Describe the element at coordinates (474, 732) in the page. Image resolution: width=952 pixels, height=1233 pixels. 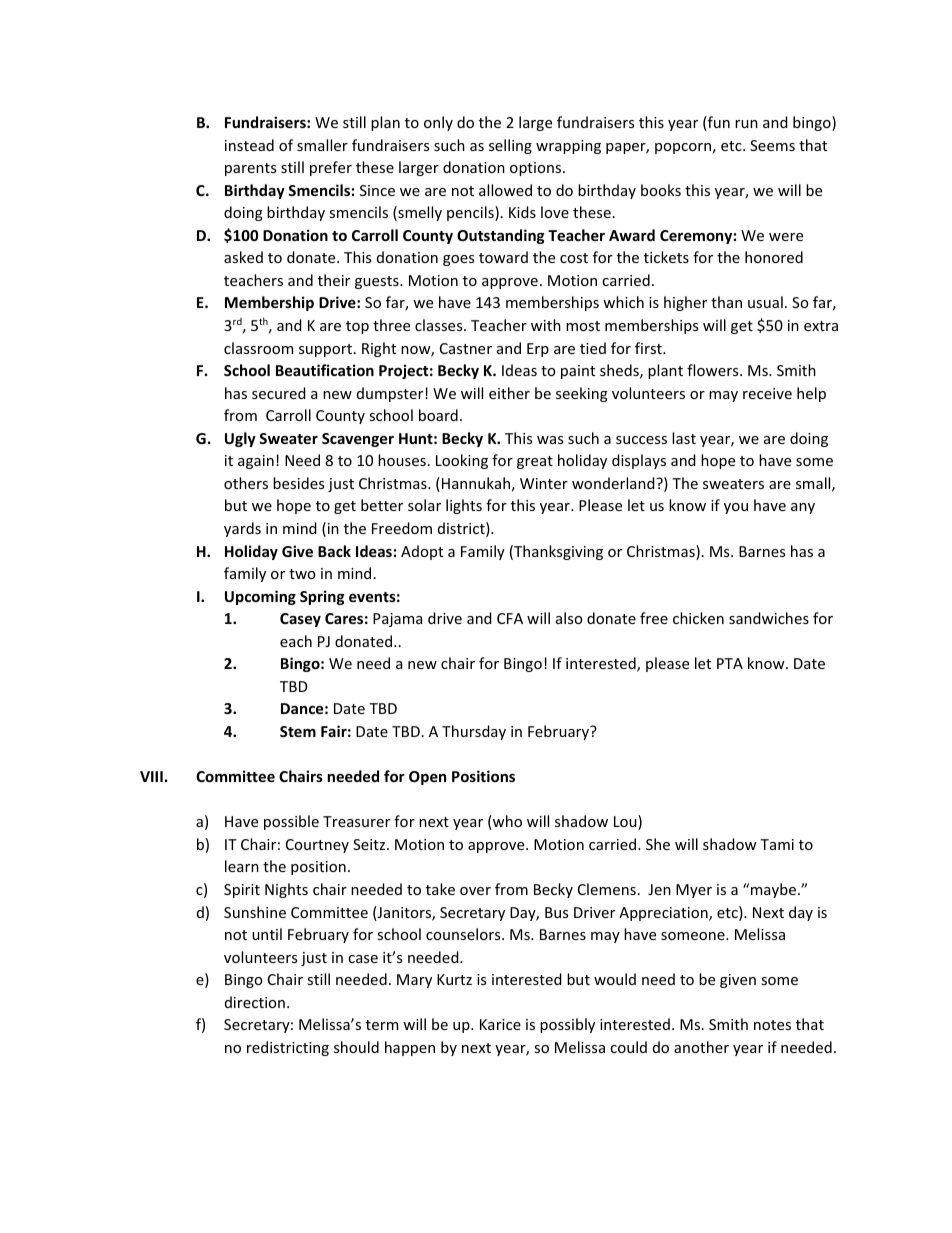
I see `Thursday` at that location.
